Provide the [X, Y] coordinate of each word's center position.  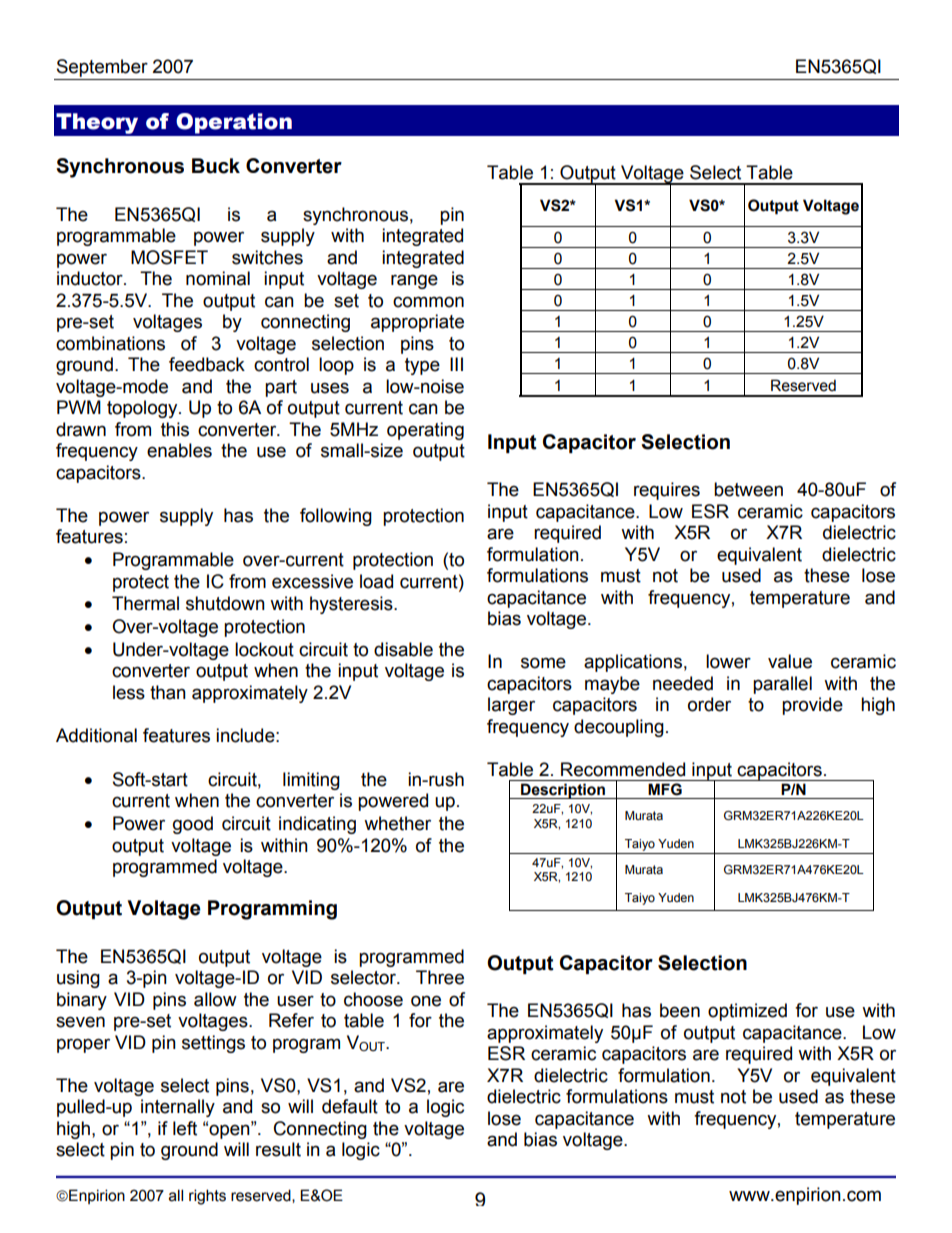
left [185, 1128]
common [428, 302]
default [350, 1106]
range [414, 281]
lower [728, 661]
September [102, 69]
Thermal [145, 603]
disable [403, 649]
